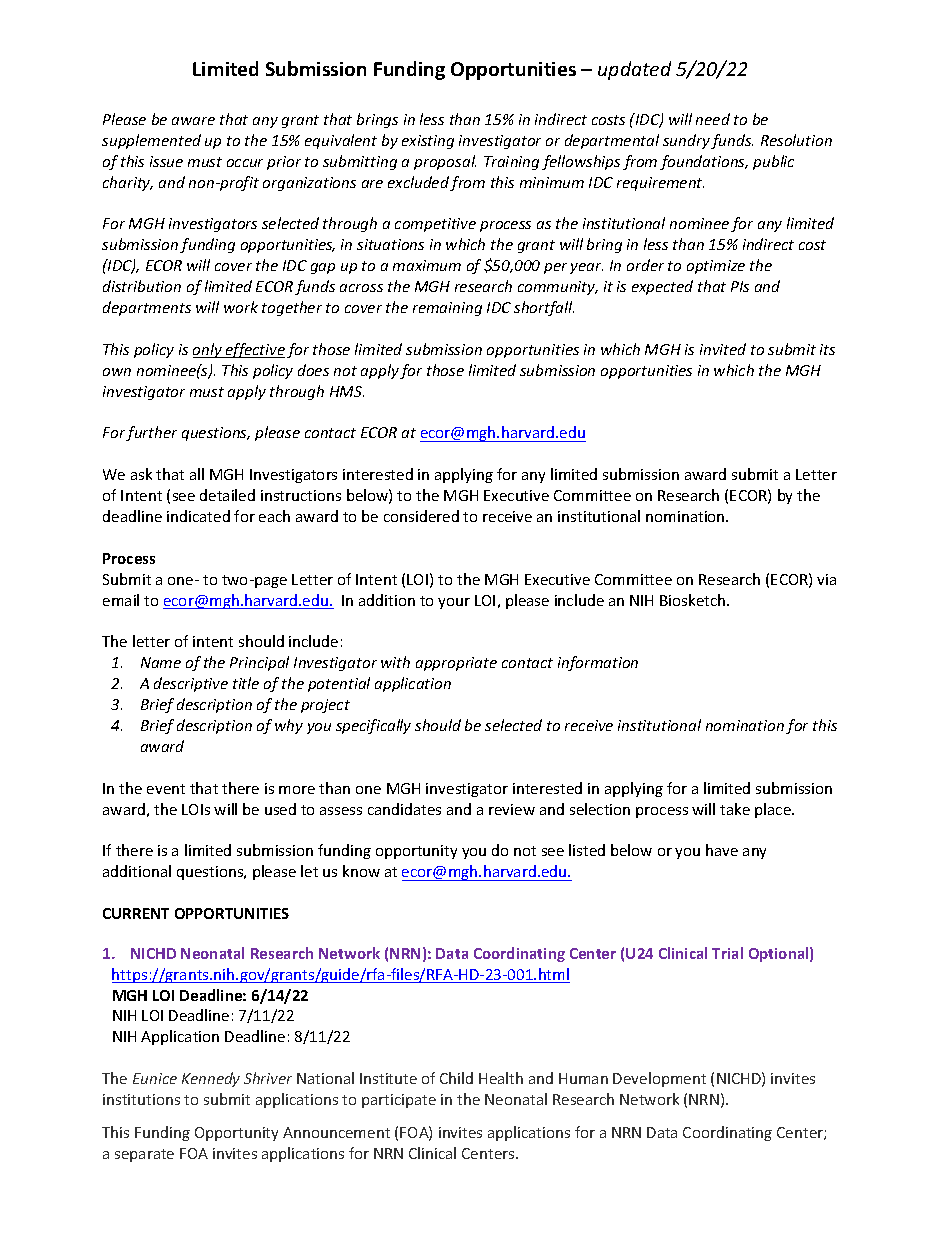  Describe the element at coordinates (151, 433) in the screenshot. I see `further` at that location.
